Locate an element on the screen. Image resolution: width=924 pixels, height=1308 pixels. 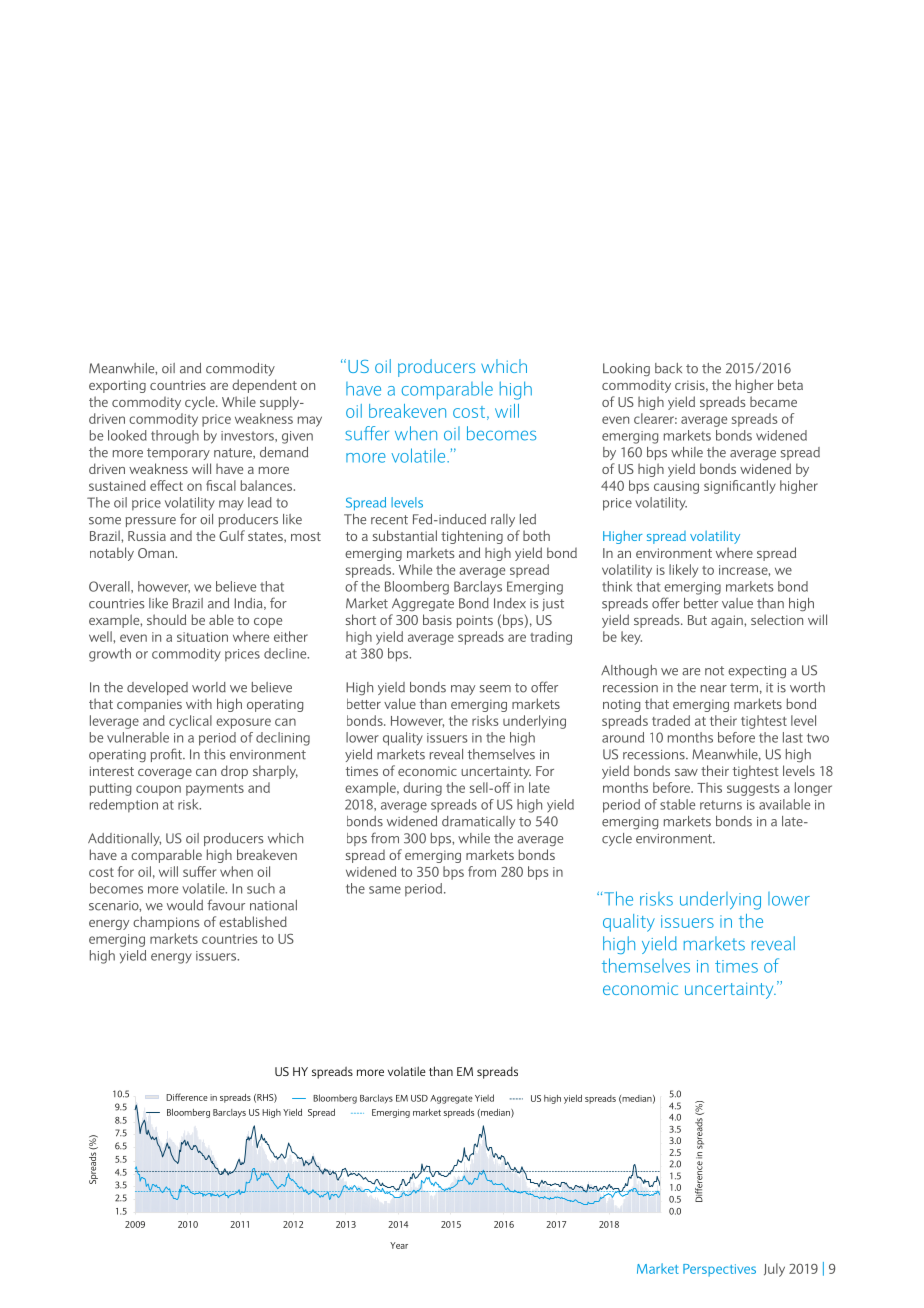
again is located at coordinates (728, 621).
